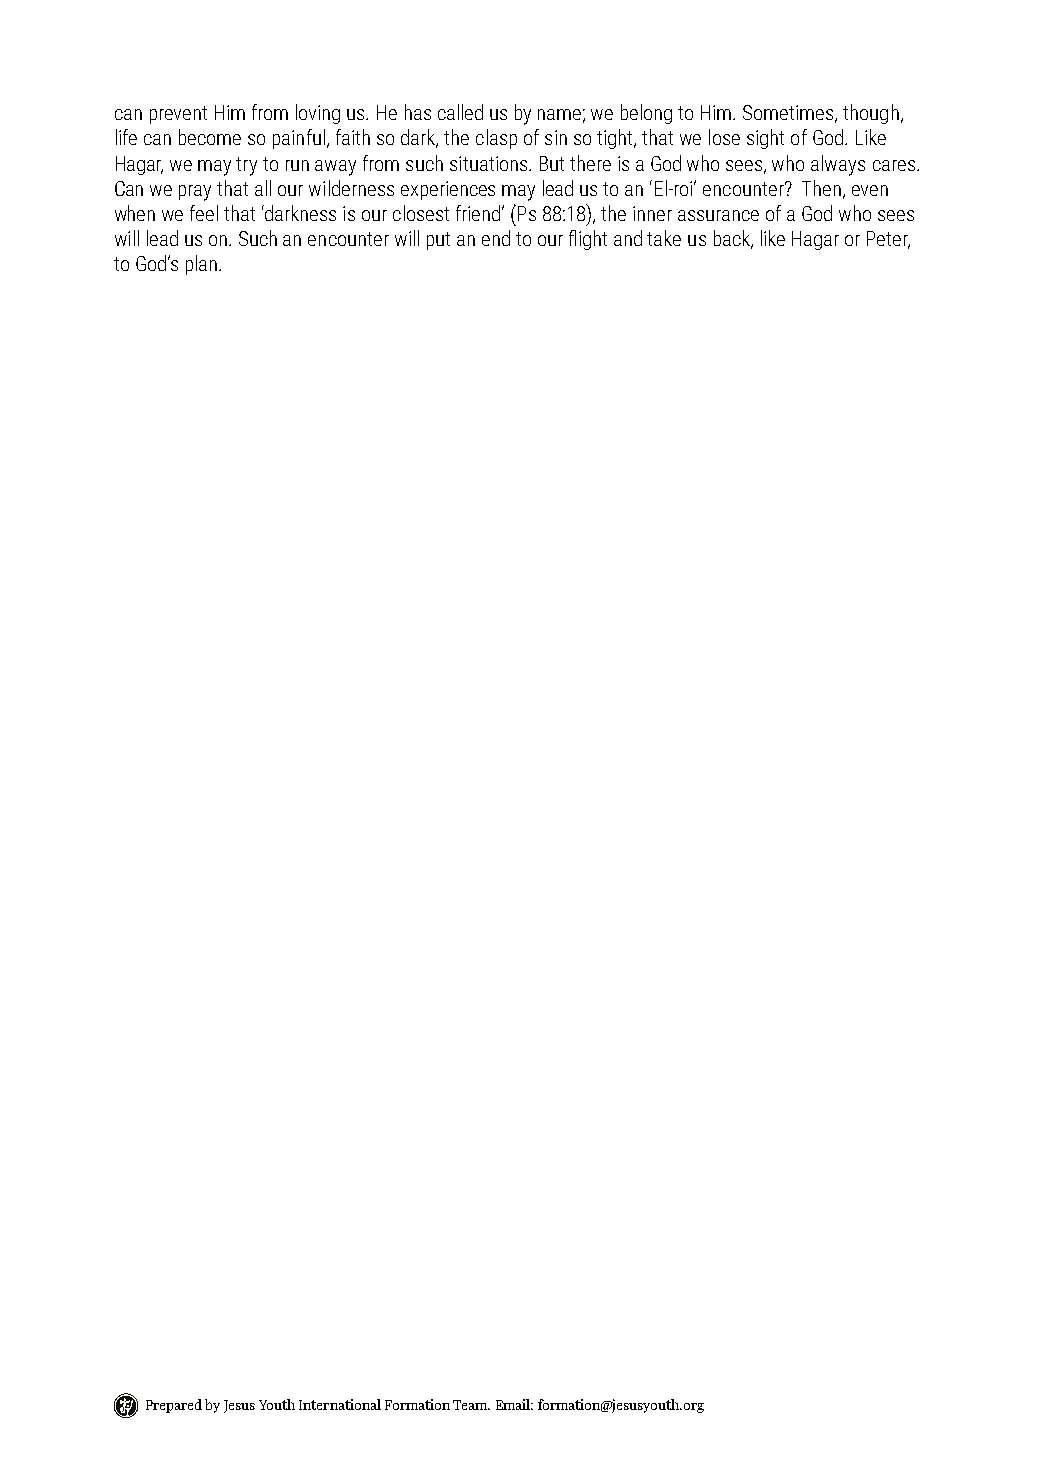 The width and height of the screenshot is (1038, 1468). Describe the element at coordinates (588, 240) in the screenshot. I see `flight` at that location.
